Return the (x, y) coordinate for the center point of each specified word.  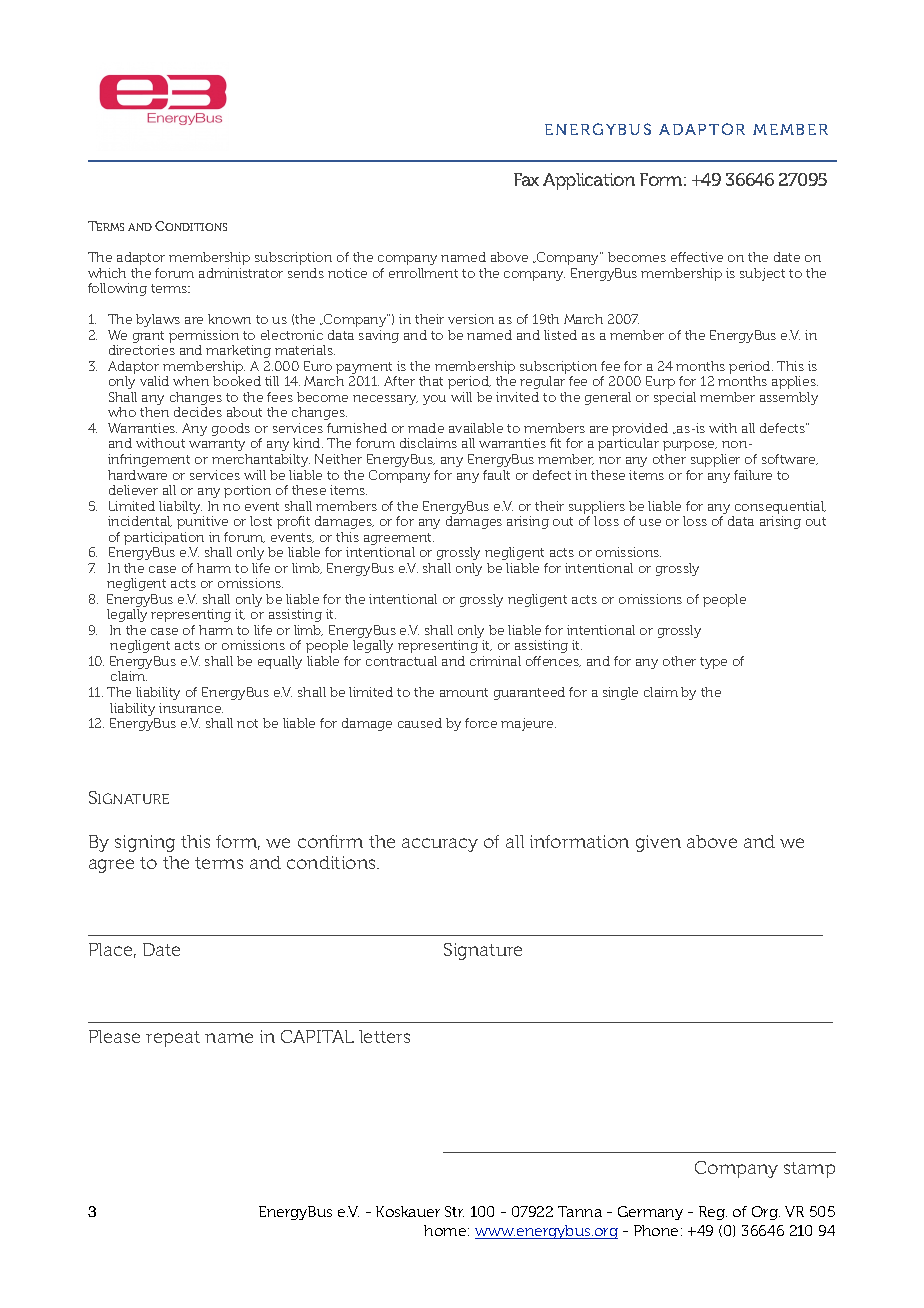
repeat (173, 1039)
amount (464, 692)
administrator (241, 273)
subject (762, 274)
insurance (191, 708)
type (713, 663)
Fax (526, 179)
